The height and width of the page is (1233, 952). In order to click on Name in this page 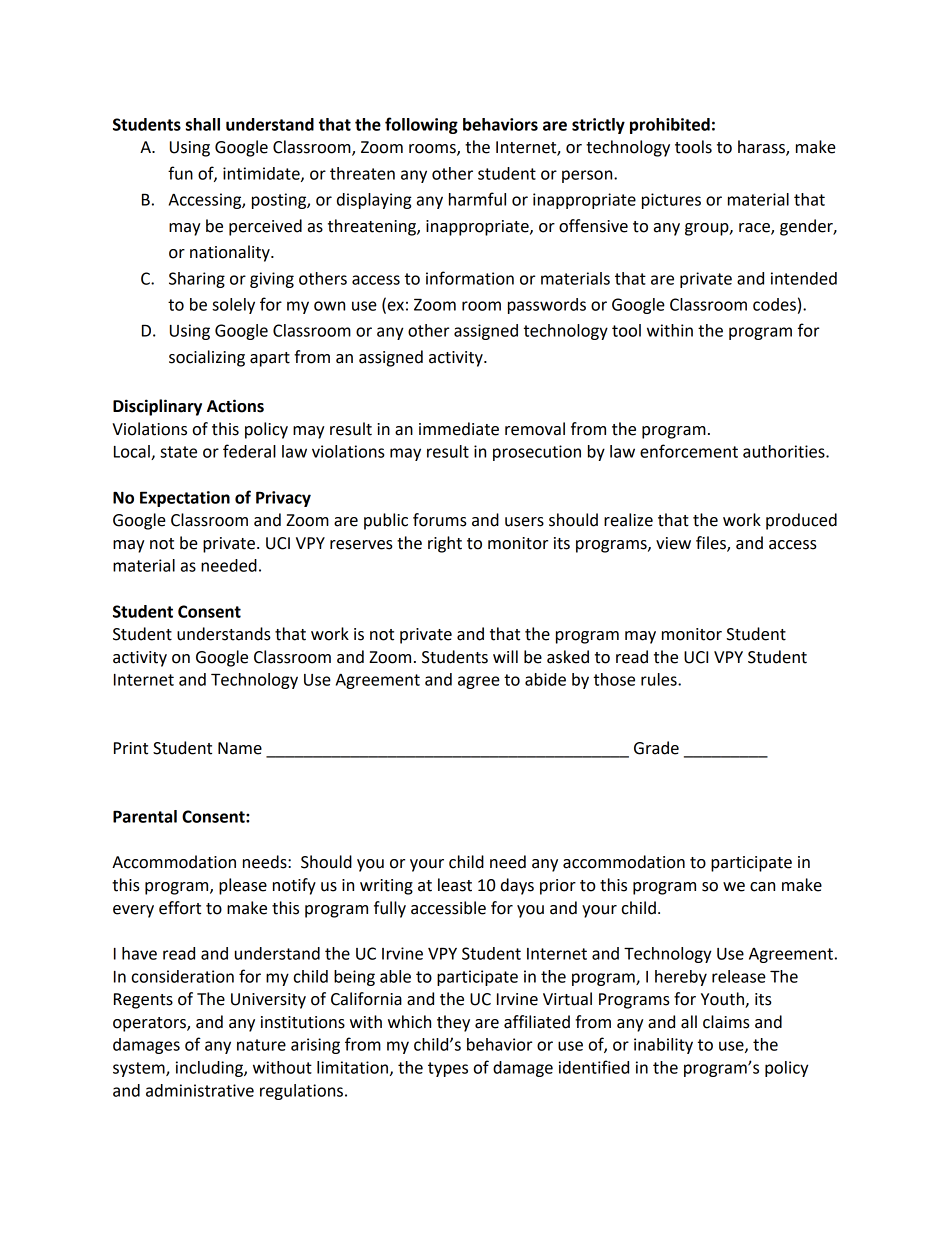, I will do `click(240, 748)`.
